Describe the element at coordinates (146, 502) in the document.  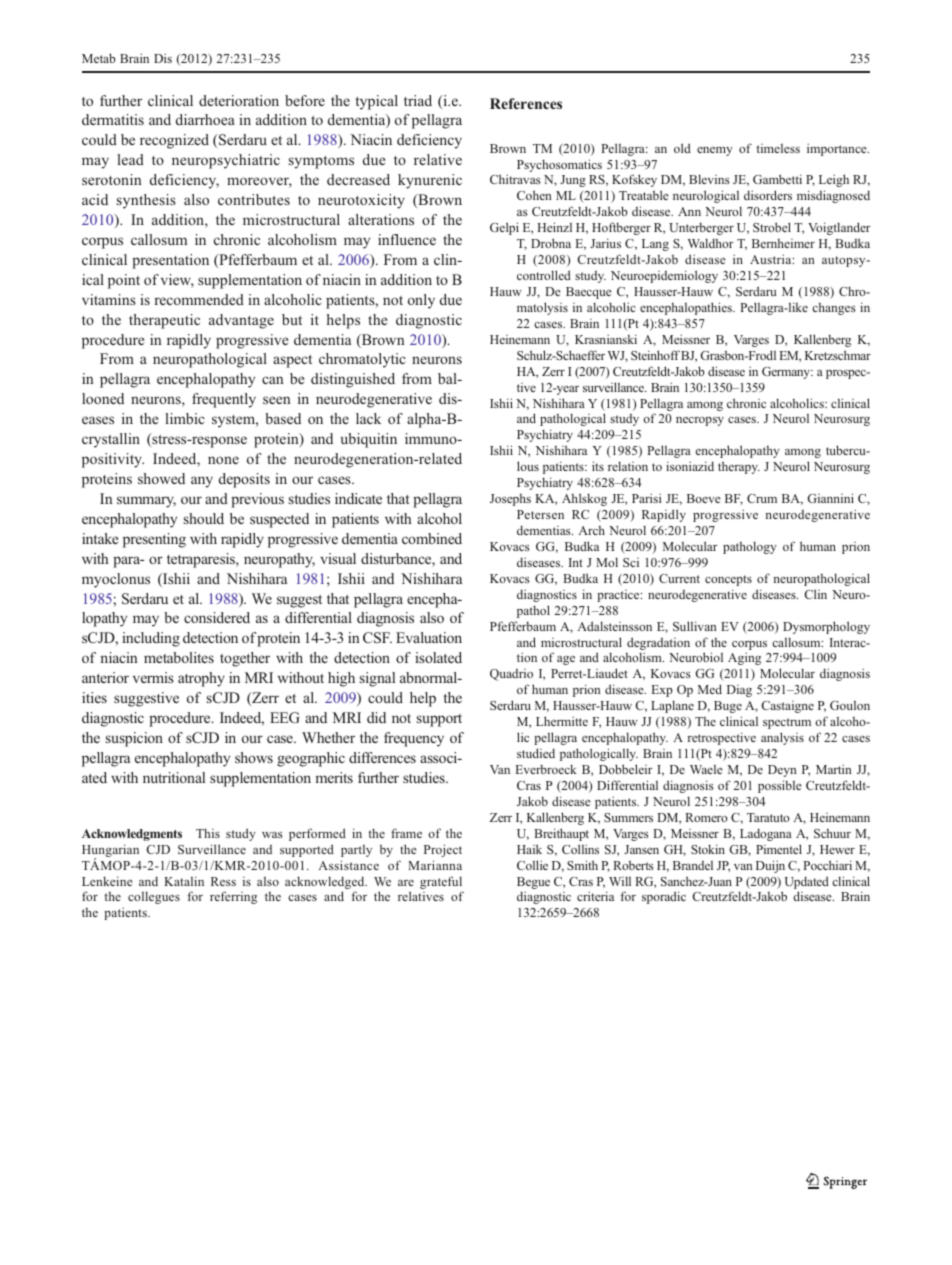
I see `summary` at that location.
